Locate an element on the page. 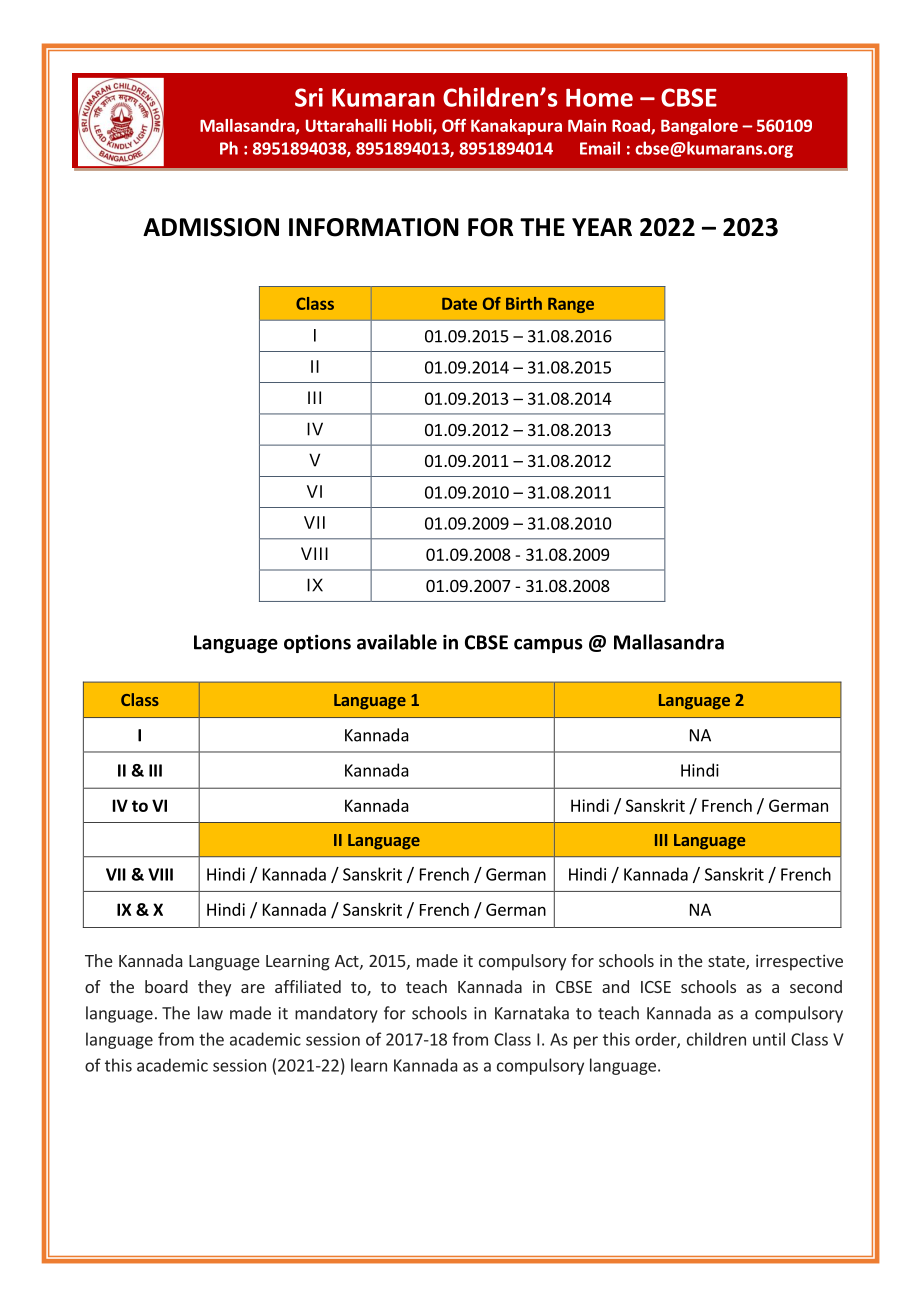 This document has width=924, height=1308. state is located at coordinates (727, 963).
